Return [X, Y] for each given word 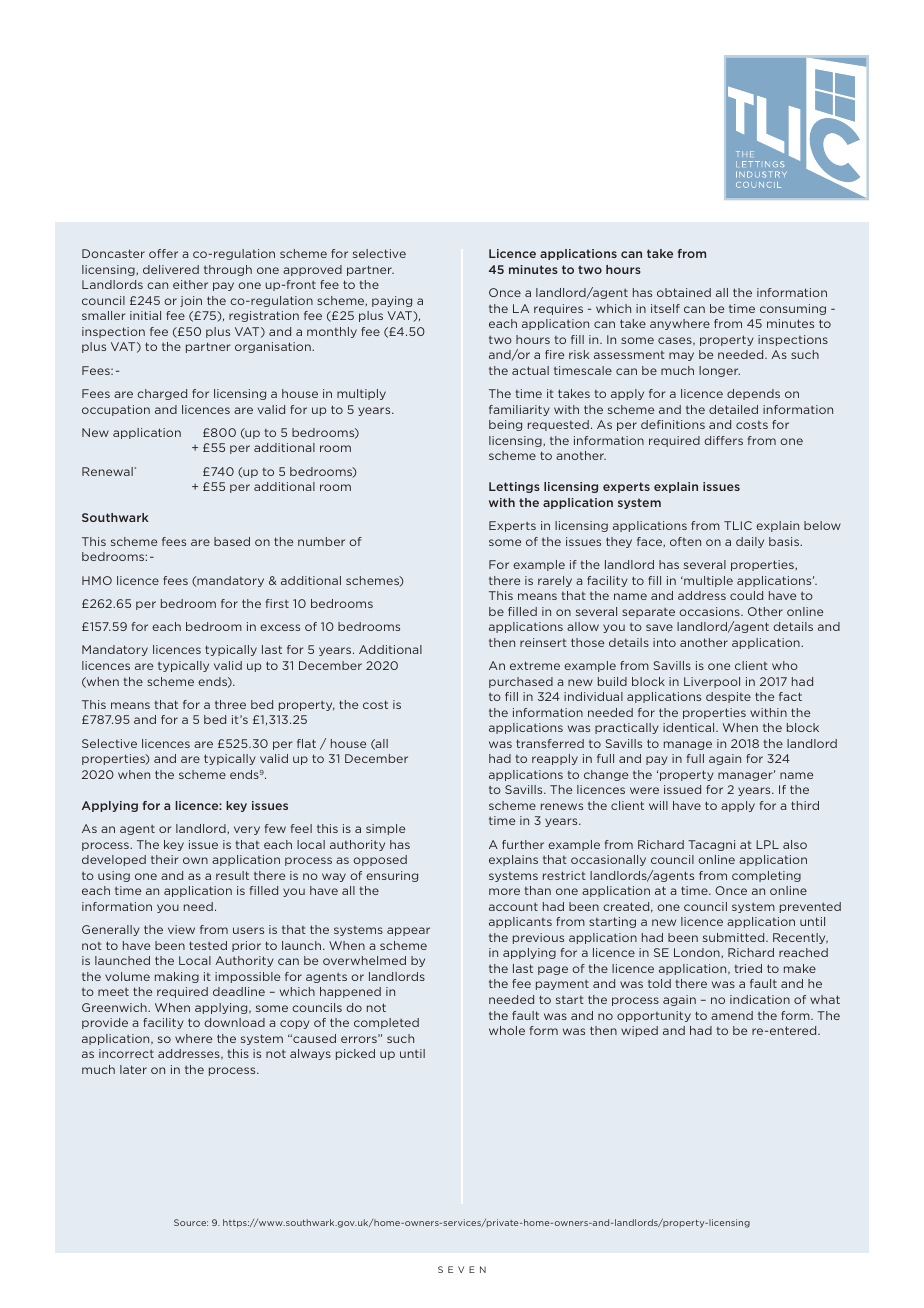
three [230, 704]
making [177, 977]
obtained [684, 292]
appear [408, 931]
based [232, 541]
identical [690, 727]
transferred [550, 743]
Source [191, 1222]
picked [355, 1054]
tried [748, 968]
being [505, 425]
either [190, 284]
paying [392, 301]
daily [750, 542]
